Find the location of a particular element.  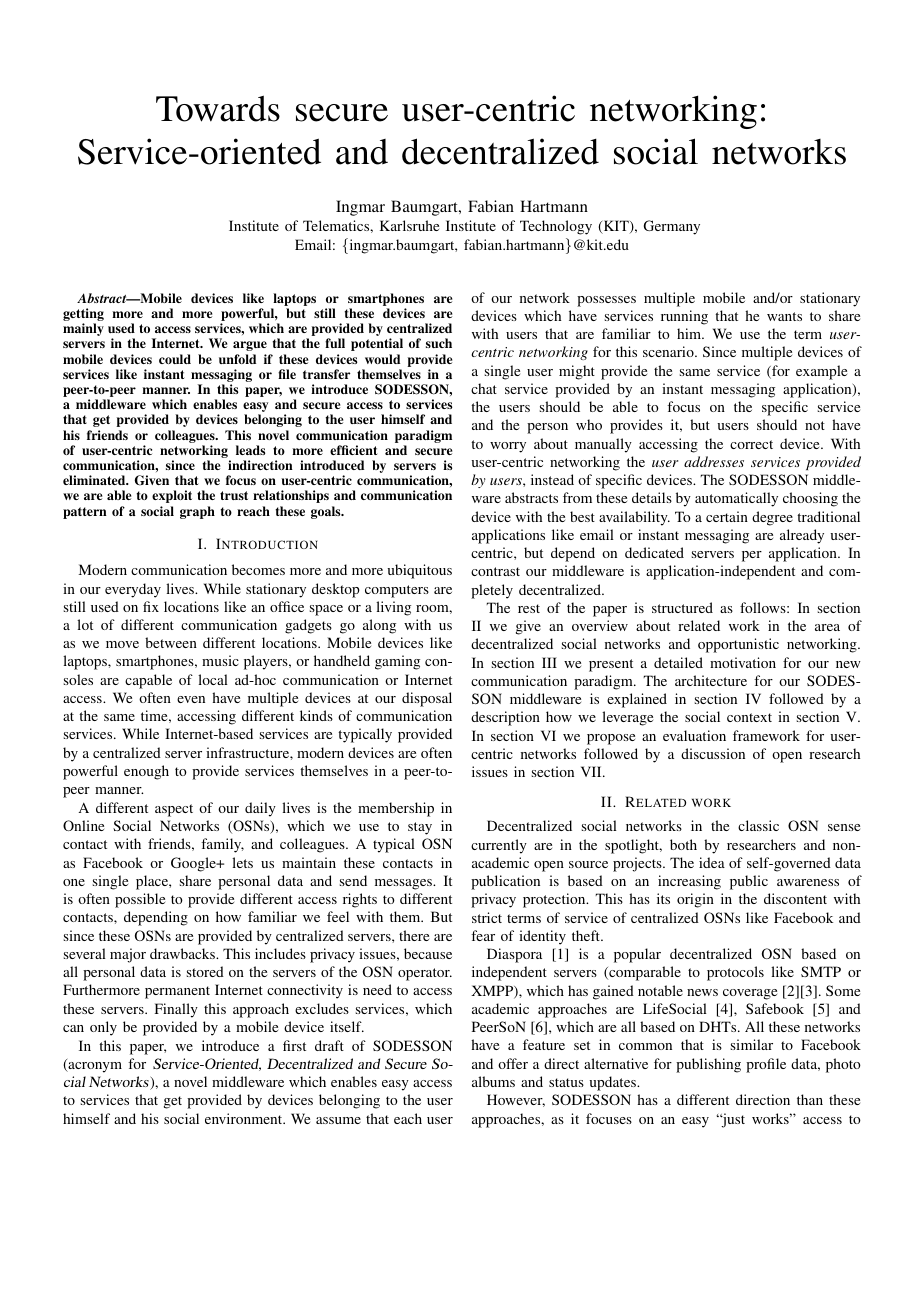

Karlsruhe is located at coordinates (409, 225).
